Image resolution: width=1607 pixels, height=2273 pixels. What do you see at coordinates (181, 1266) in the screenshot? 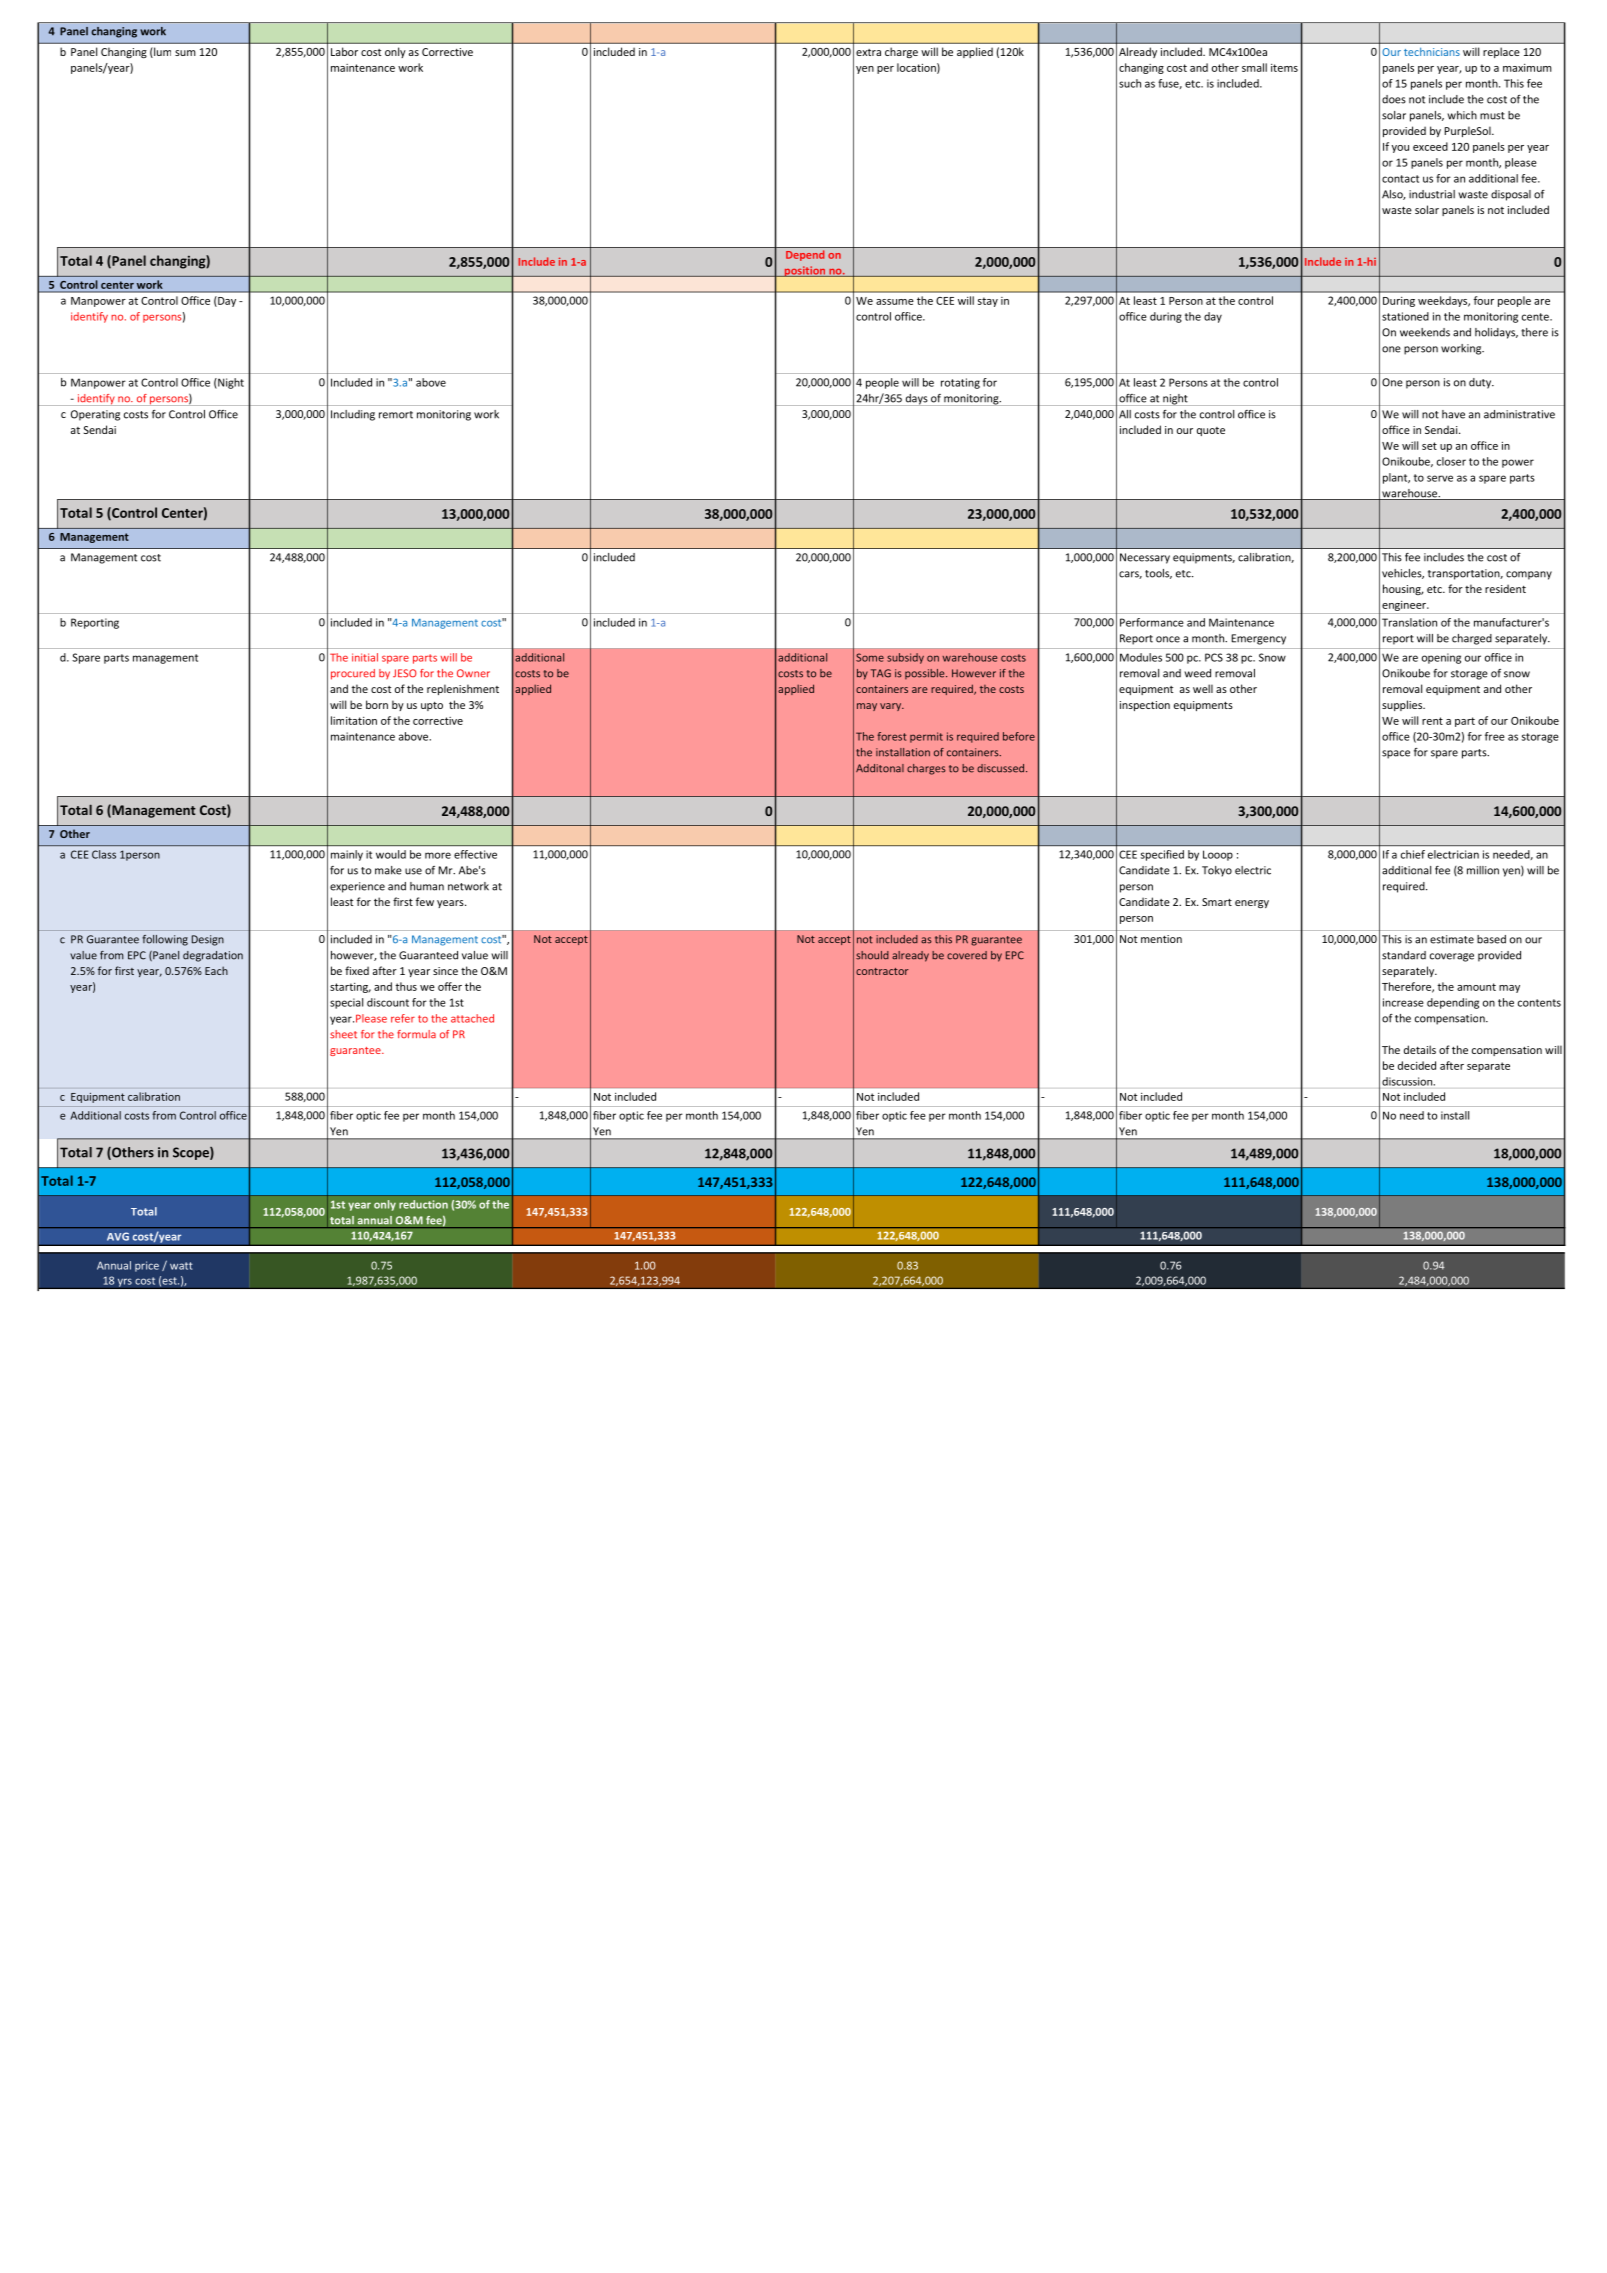
I see `watt` at bounding box center [181, 1266].
